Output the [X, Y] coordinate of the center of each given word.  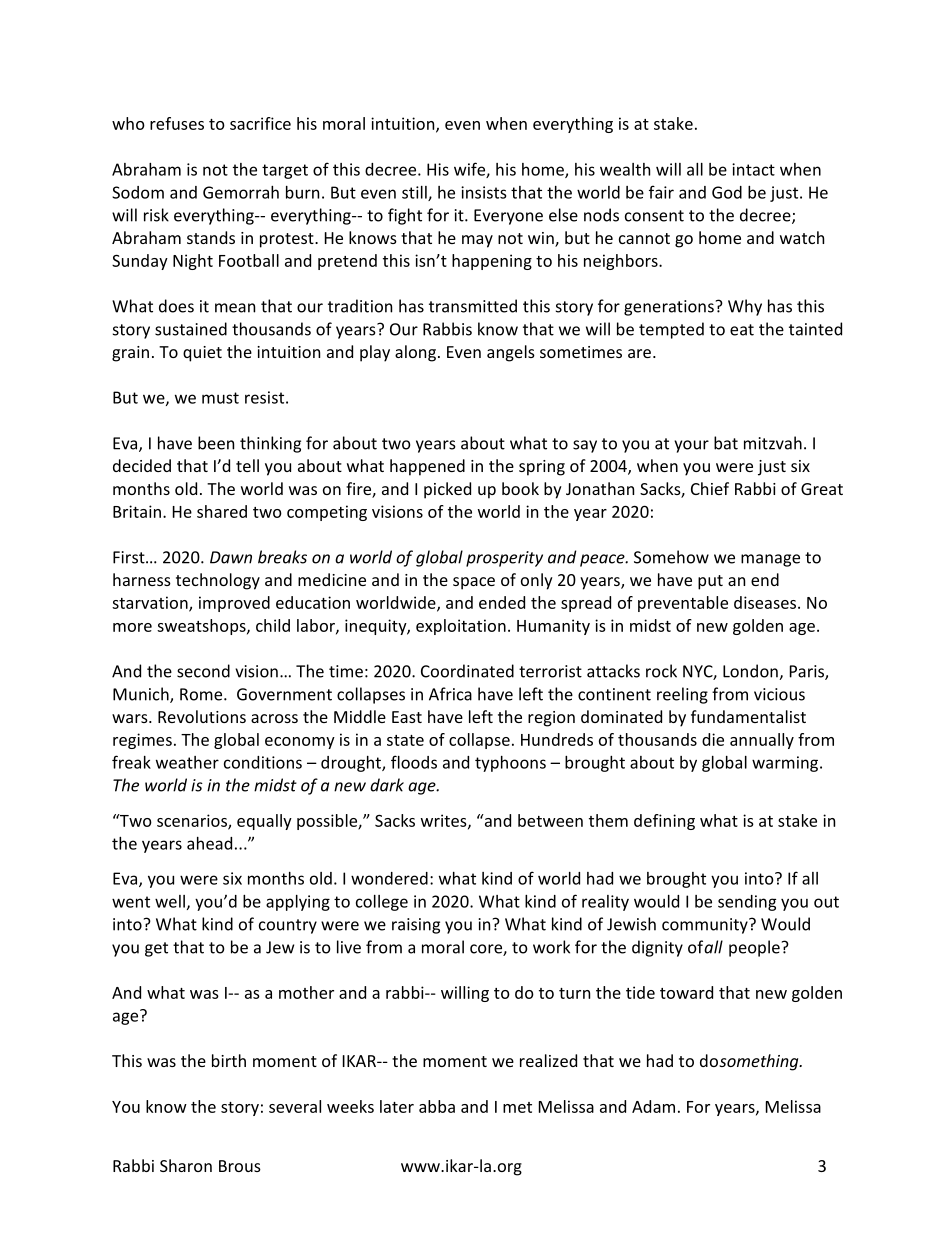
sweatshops [202, 627]
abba [437, 1106]
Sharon [186, 1165]
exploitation [461, 627]
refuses [177, 123]
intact [753, 169]
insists [483, 192]
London [751, 672]
